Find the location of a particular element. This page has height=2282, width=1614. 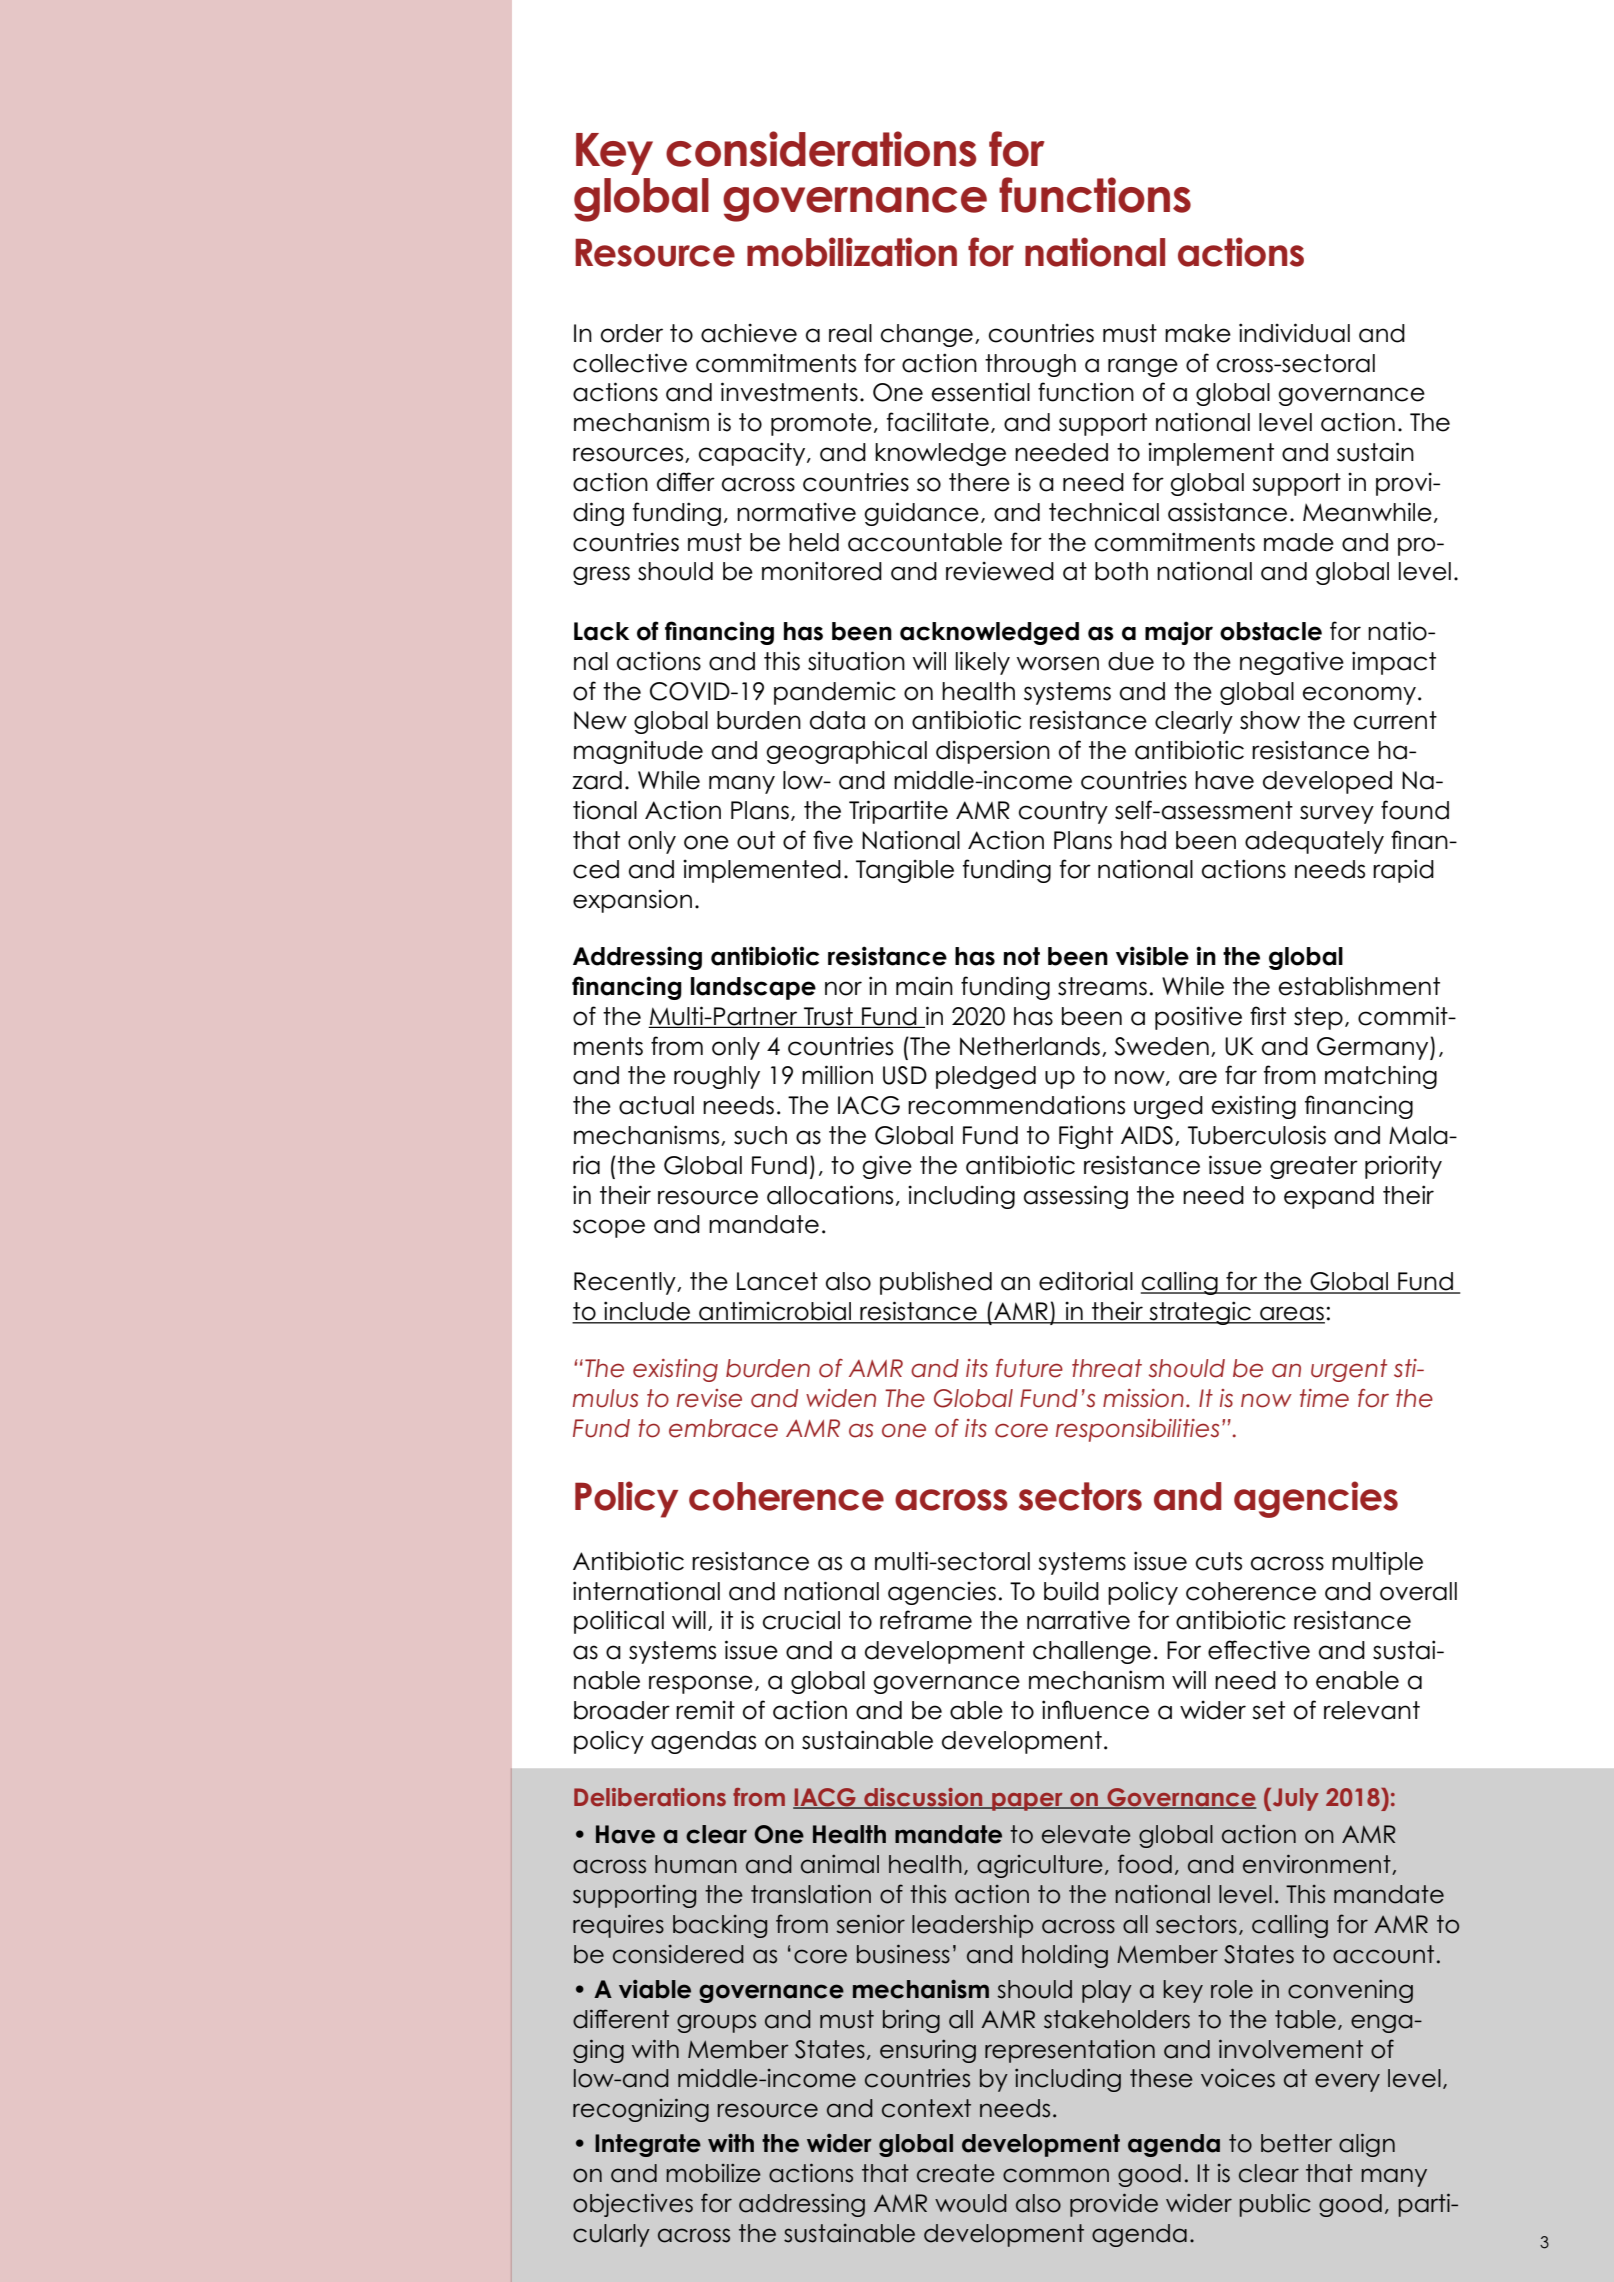

greater is located at coordinates (1314, 1167).
